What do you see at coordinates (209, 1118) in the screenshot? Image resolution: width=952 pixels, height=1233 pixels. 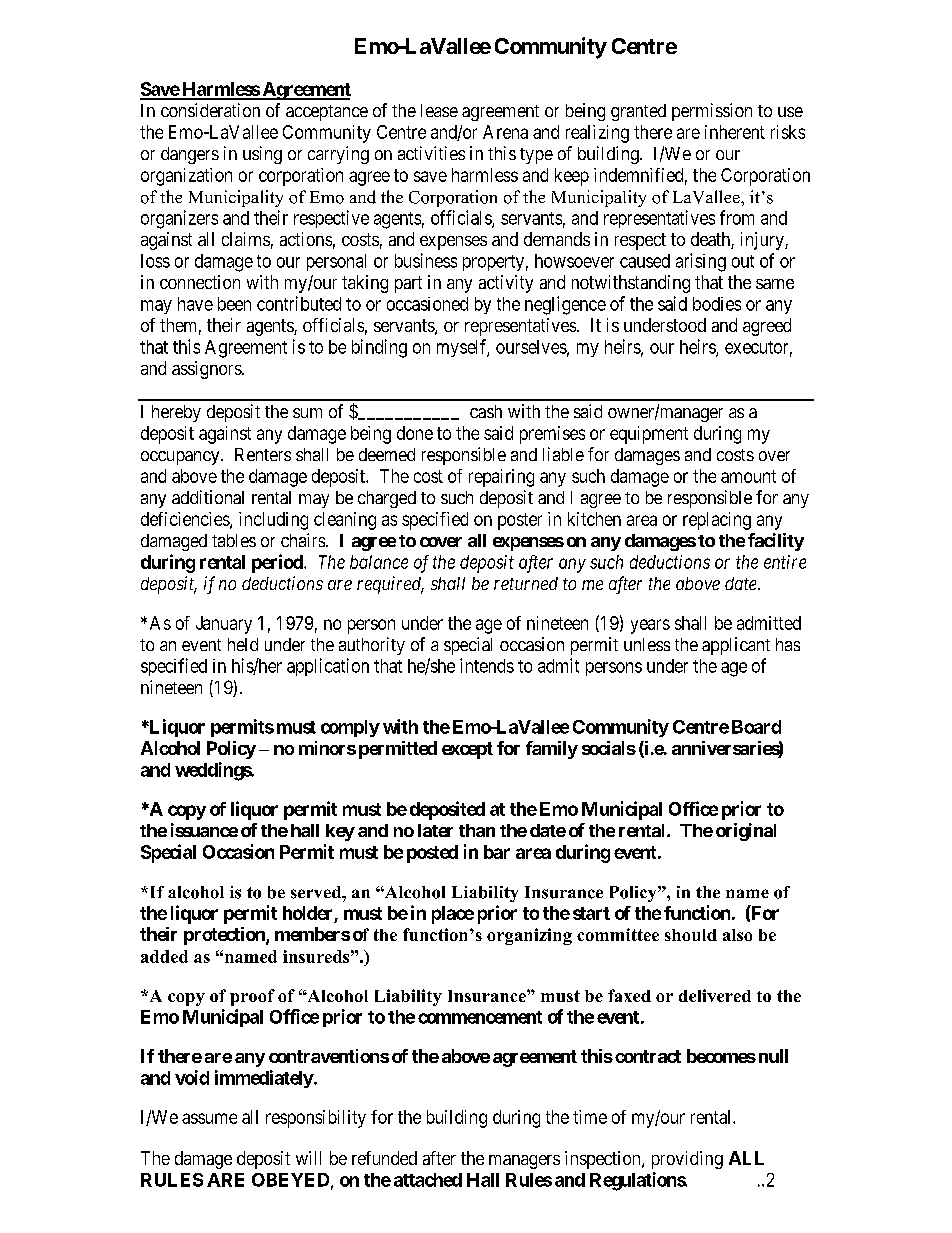 I see `assume` at bounding box center [209, 1118].
